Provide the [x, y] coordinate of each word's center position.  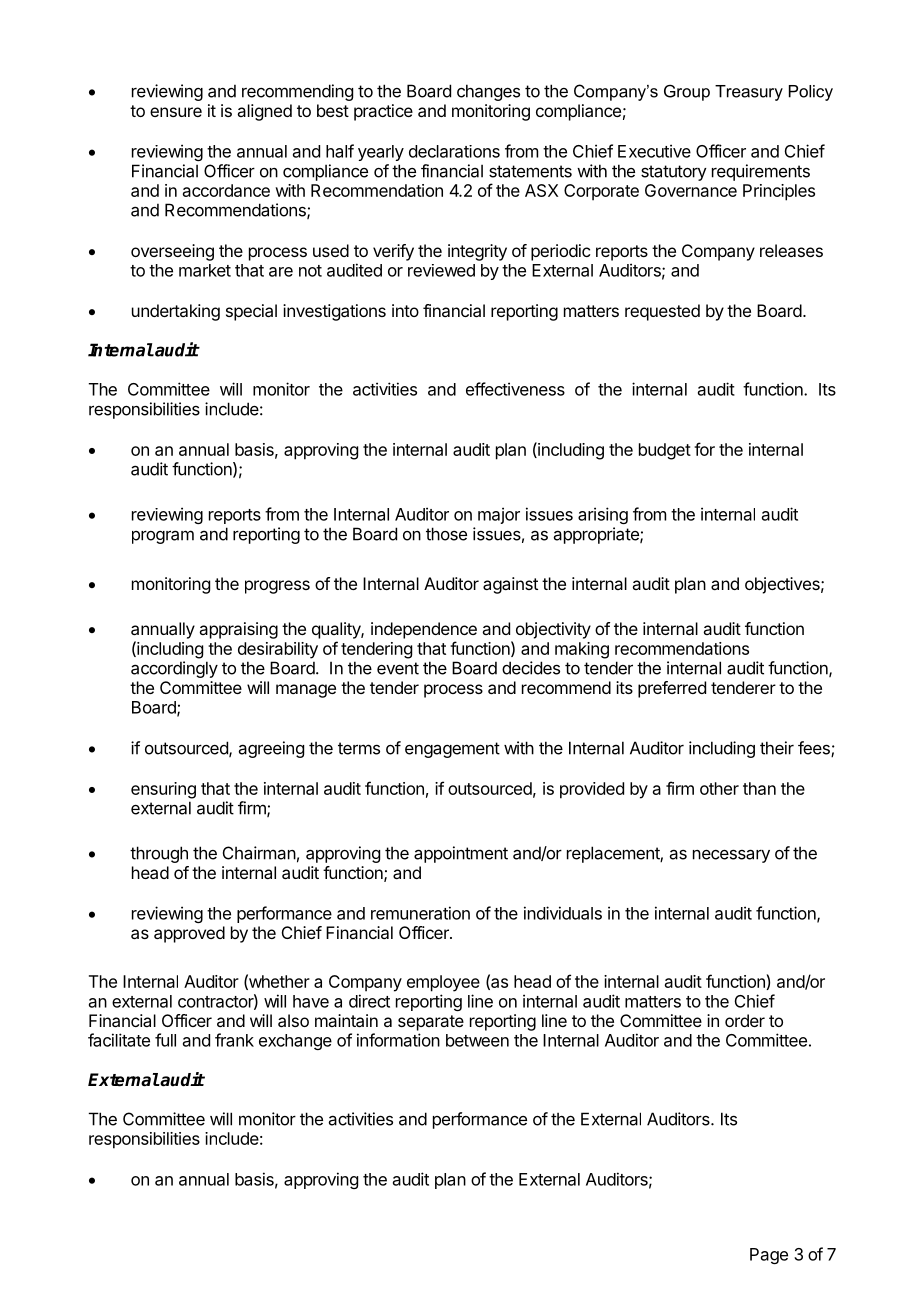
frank [234, 1040]
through [159, 854]
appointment [461, 854]
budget [665, 451]
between [477, 1040]
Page [769, 1256]
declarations [454, 151]
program [163, 537]
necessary [731, 856]
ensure [176, 112]
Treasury [749, 93]
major [499, 515]
